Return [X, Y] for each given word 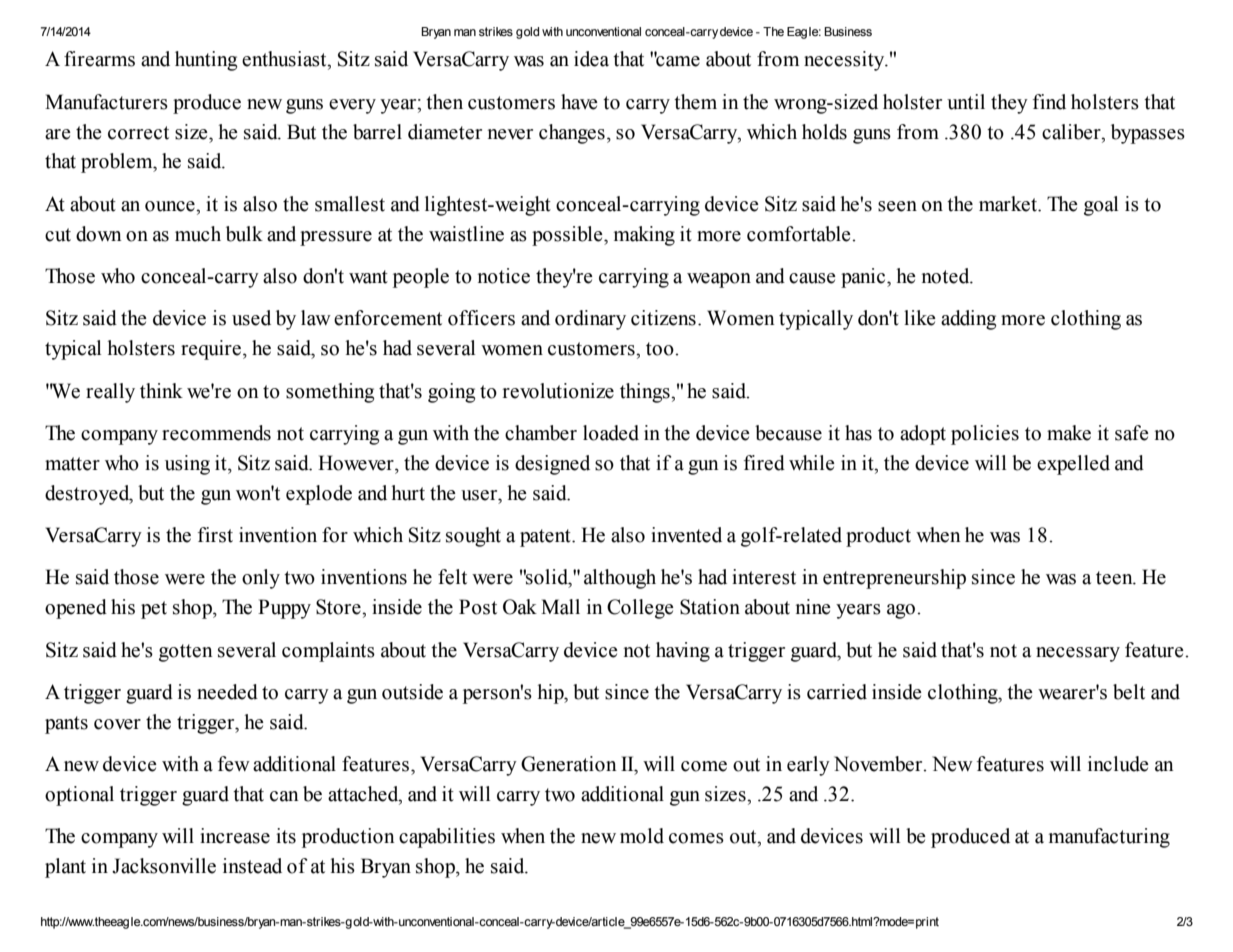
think [161, 391]
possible [568, 236]
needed [227, 692]
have [579, 102]
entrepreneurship [894, 579]
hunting [206, 61]
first [215, 535]
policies [985, 435]
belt [1129, 692]
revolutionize [558, 391]
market [1009, 204]
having [683, 652]
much [198, 234]
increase [235, 836]
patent [546, 538]
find [1049, 102]
